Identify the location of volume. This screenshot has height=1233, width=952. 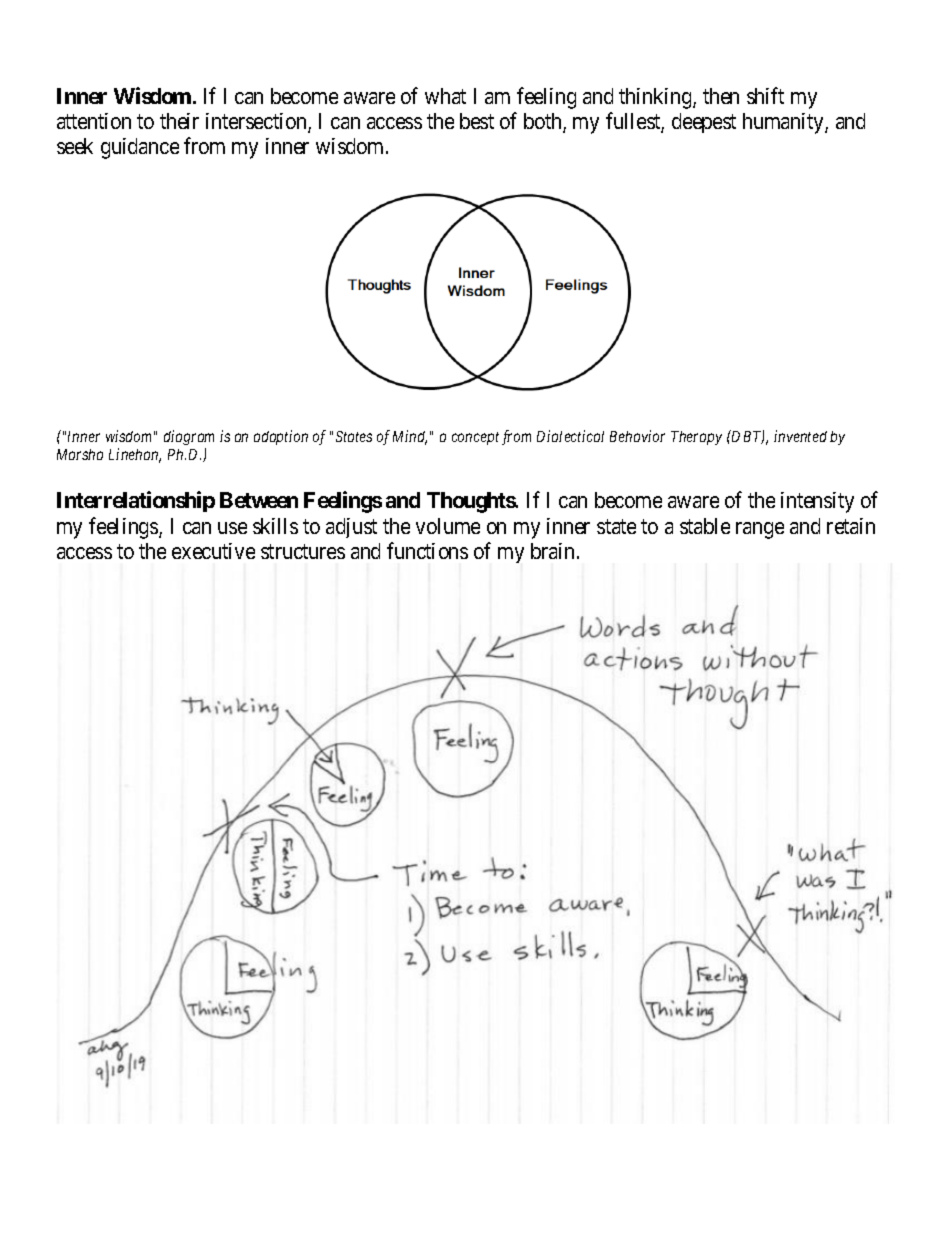
(448, 526).
